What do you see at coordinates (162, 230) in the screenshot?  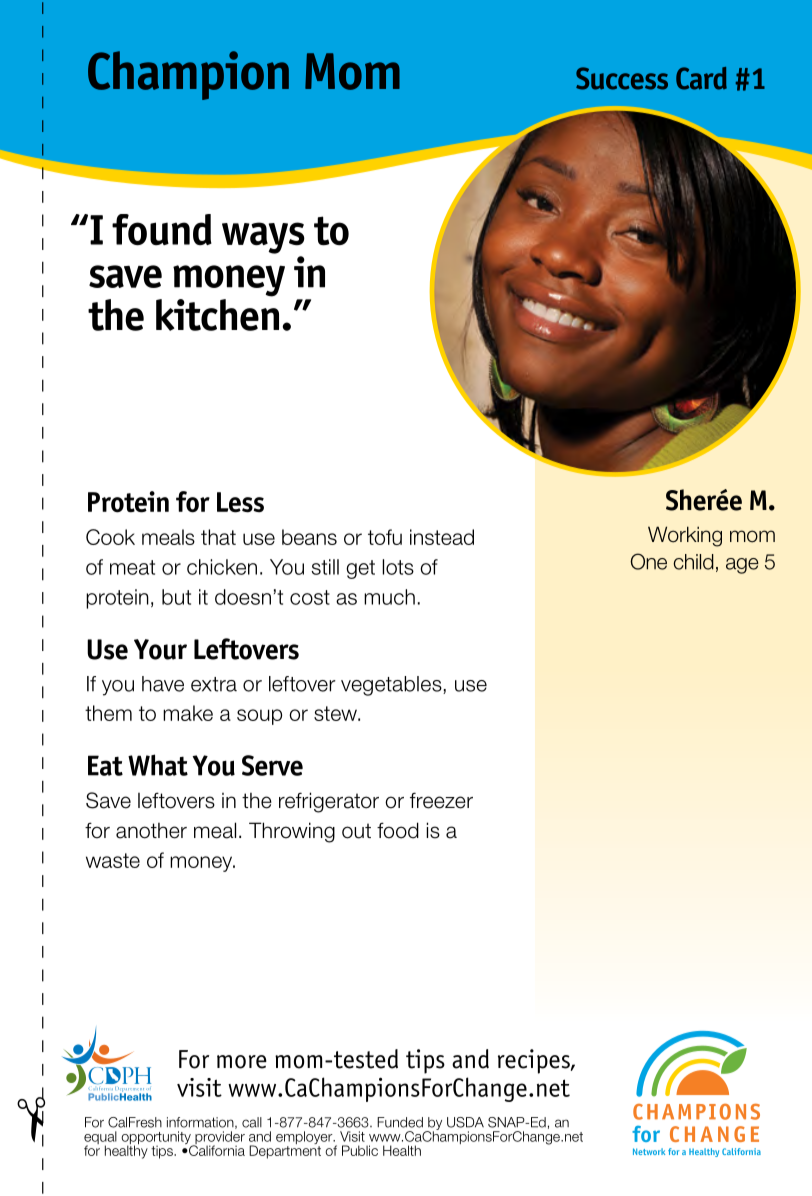 I see `found` at bounding box center [162, 230].
